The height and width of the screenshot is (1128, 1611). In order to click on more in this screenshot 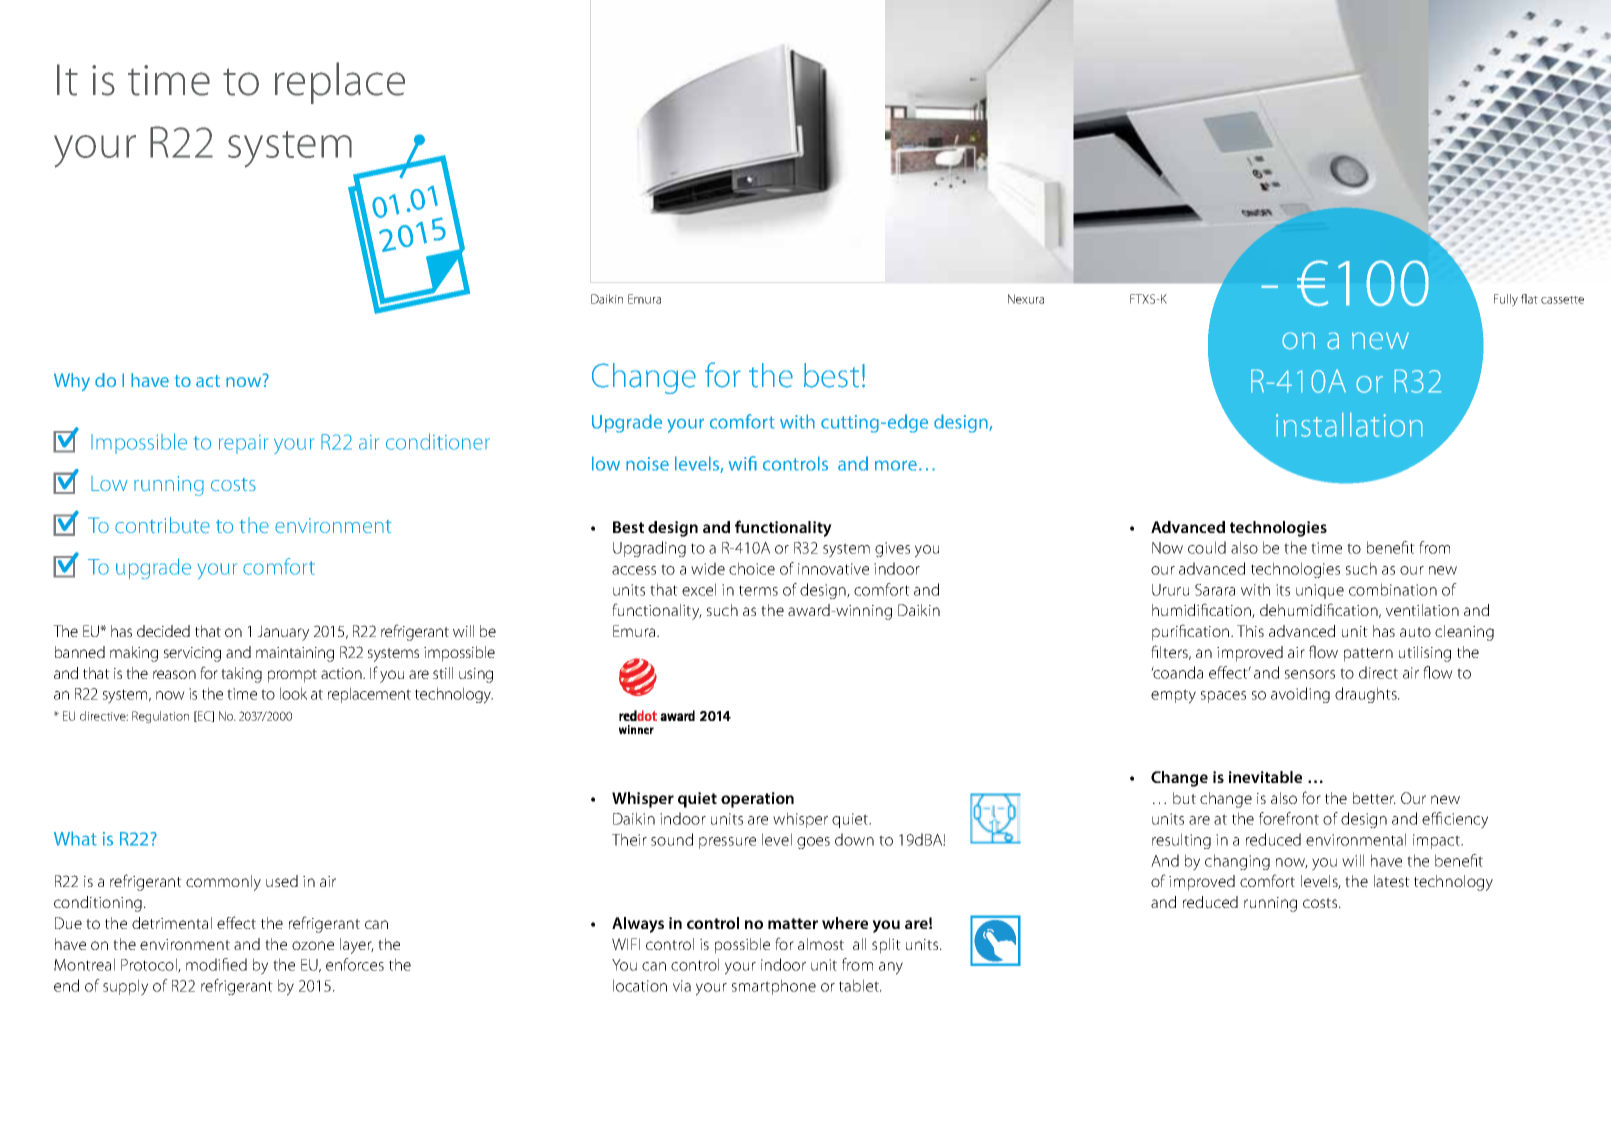, I will do `click(896, 465)`.
